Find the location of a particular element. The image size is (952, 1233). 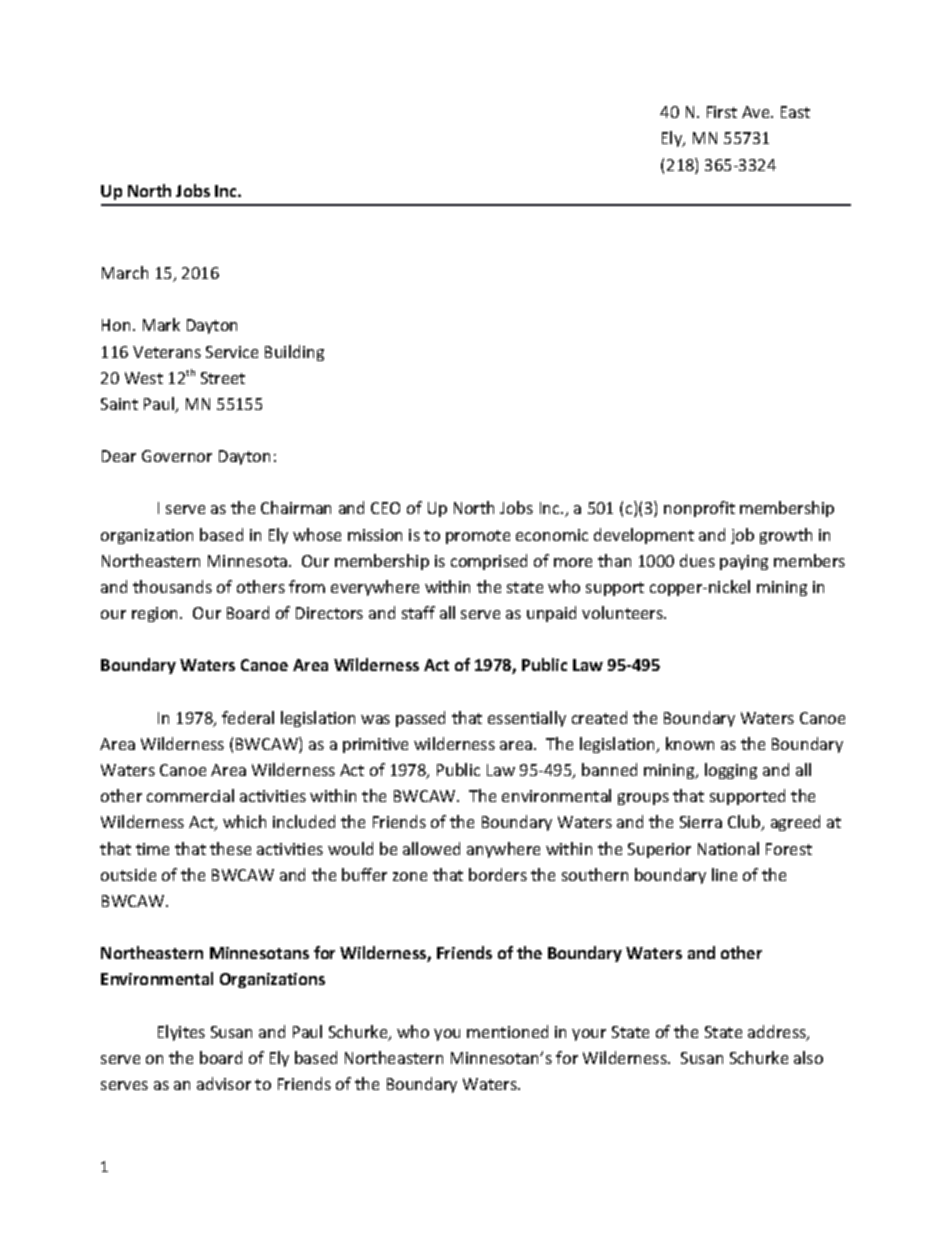

commercial is located at coordinates (190, 795).
